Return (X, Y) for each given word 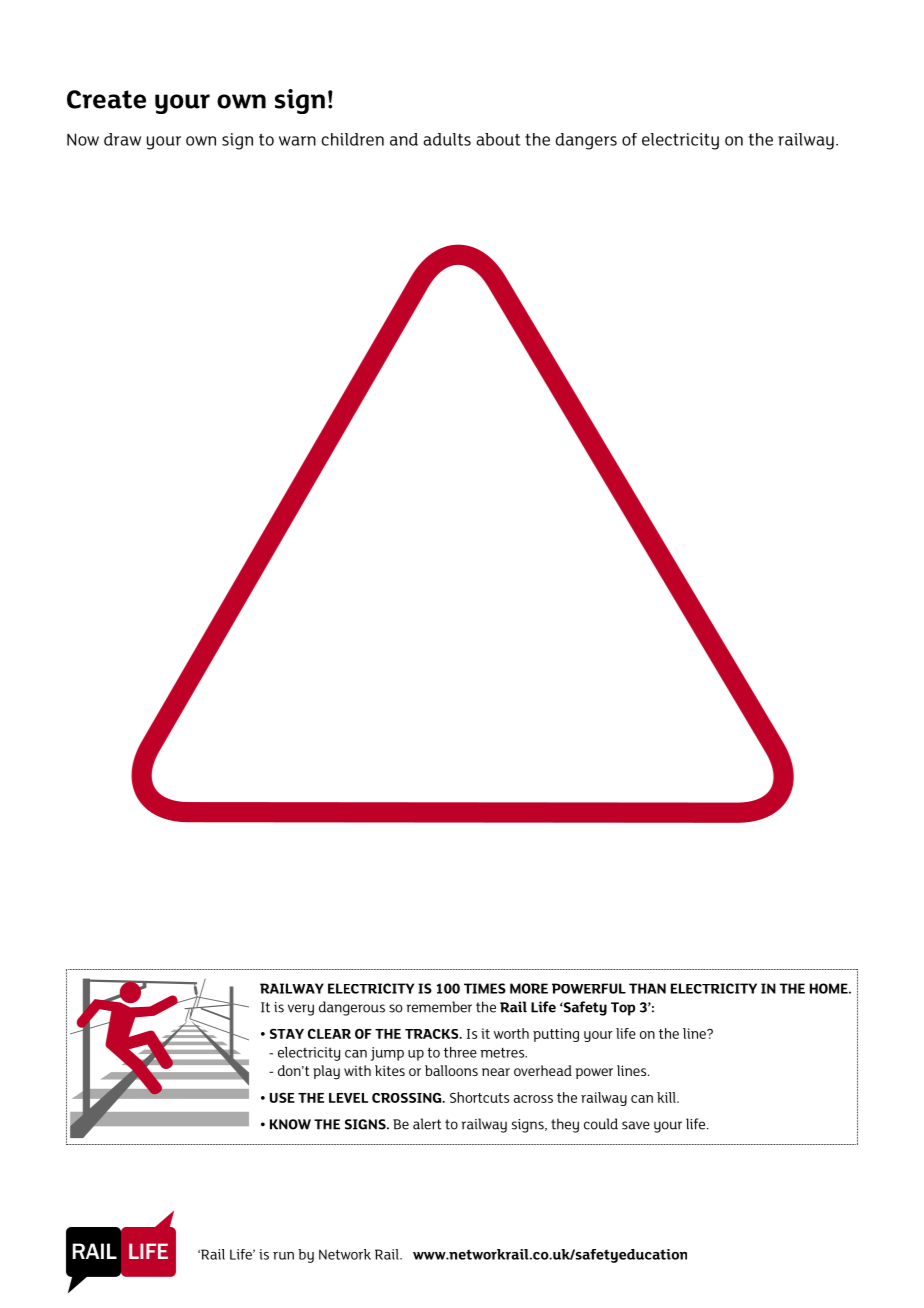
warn (297, 141)
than (647, 988)
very (301, 1010)
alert (427, 1124)
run (283, 1256)
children (353, 139)
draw (122, 139)
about (498, 139)
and (404, 139)
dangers (586, 141)
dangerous (352, 1008)
